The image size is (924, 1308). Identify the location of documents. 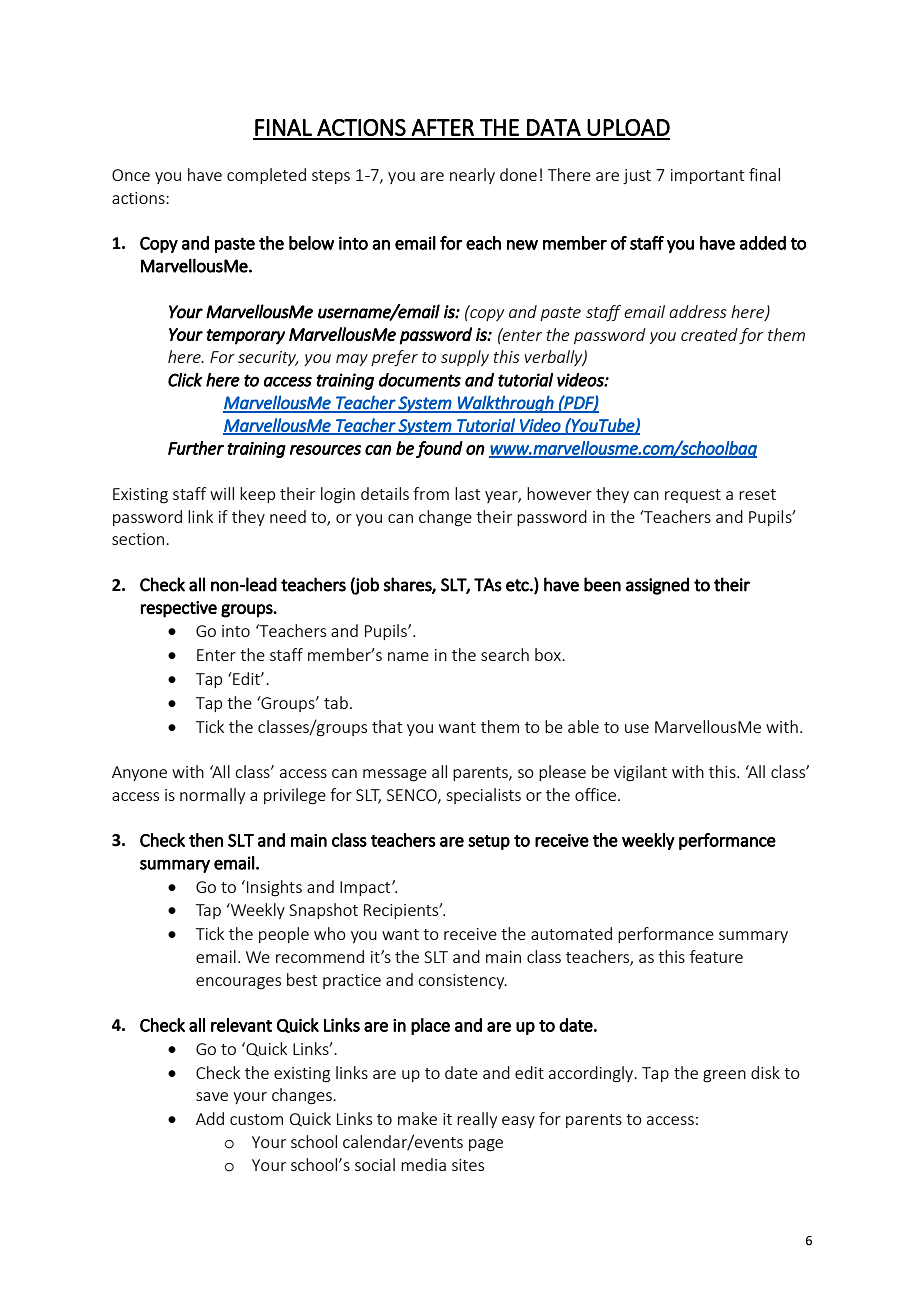
(420, 380).
